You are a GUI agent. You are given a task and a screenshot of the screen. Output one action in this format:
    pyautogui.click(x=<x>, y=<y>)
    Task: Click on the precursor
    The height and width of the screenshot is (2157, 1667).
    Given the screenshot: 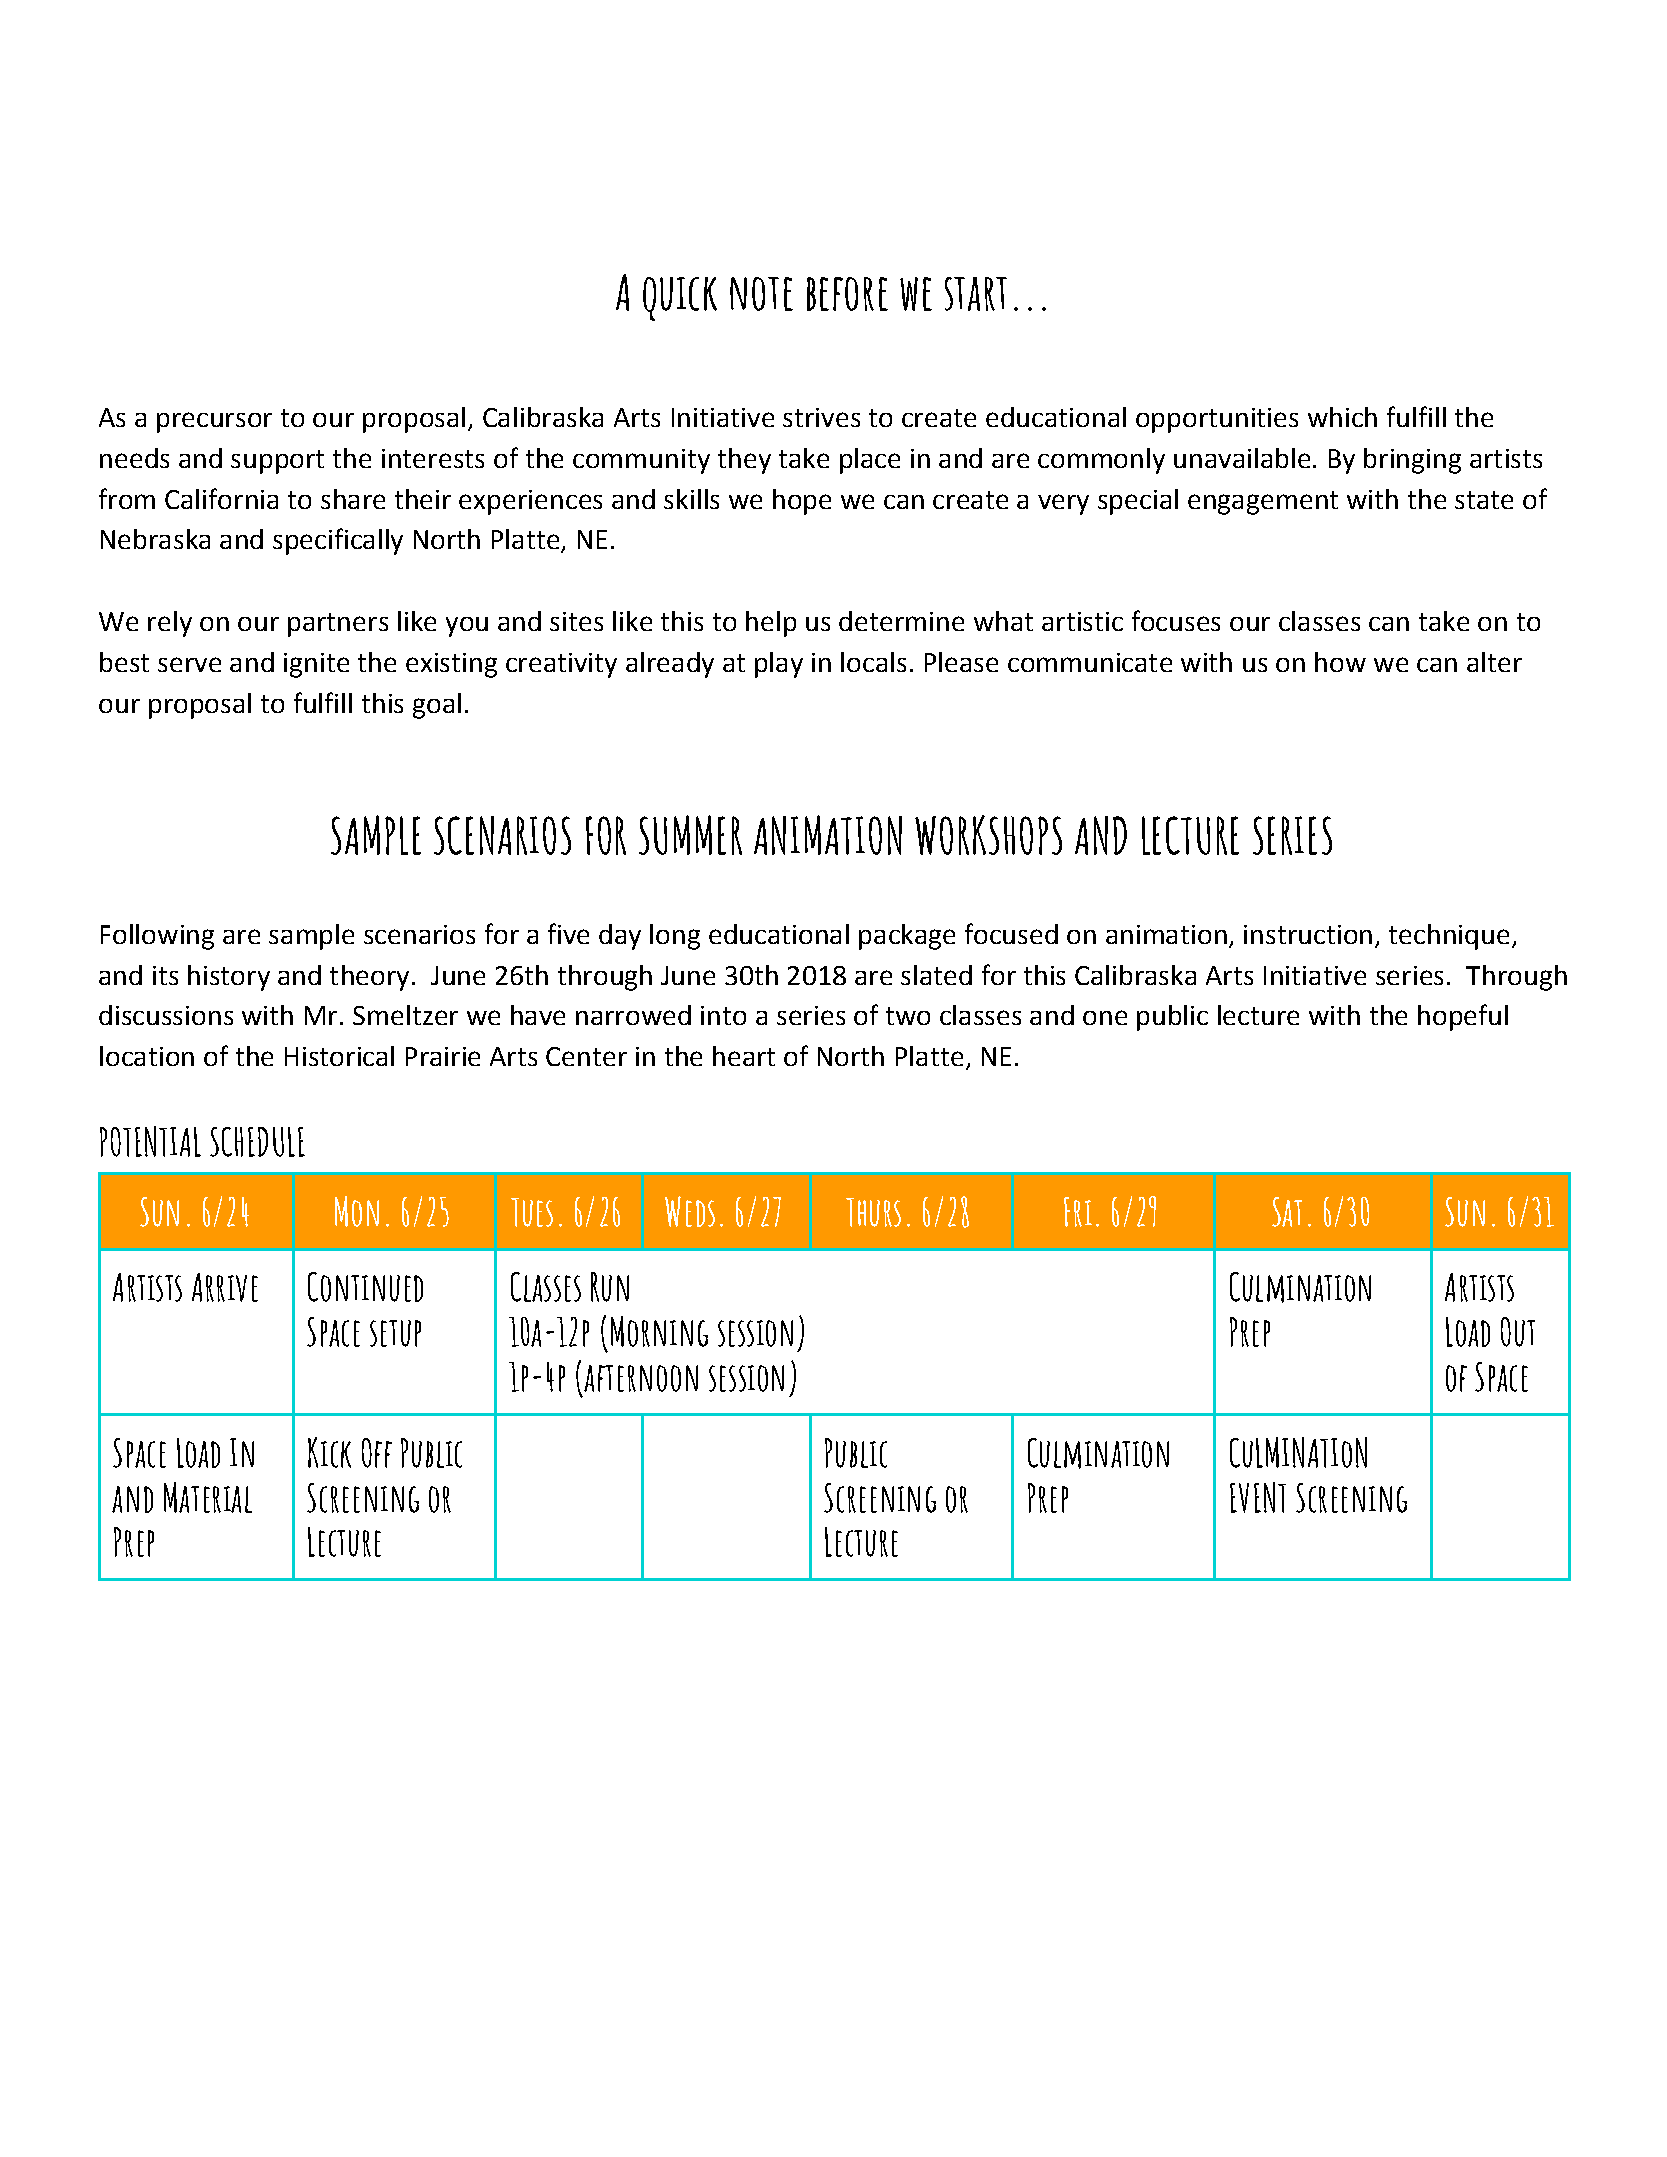 What is the action you would take?
    pyautogui.click(x=214, y=422)
